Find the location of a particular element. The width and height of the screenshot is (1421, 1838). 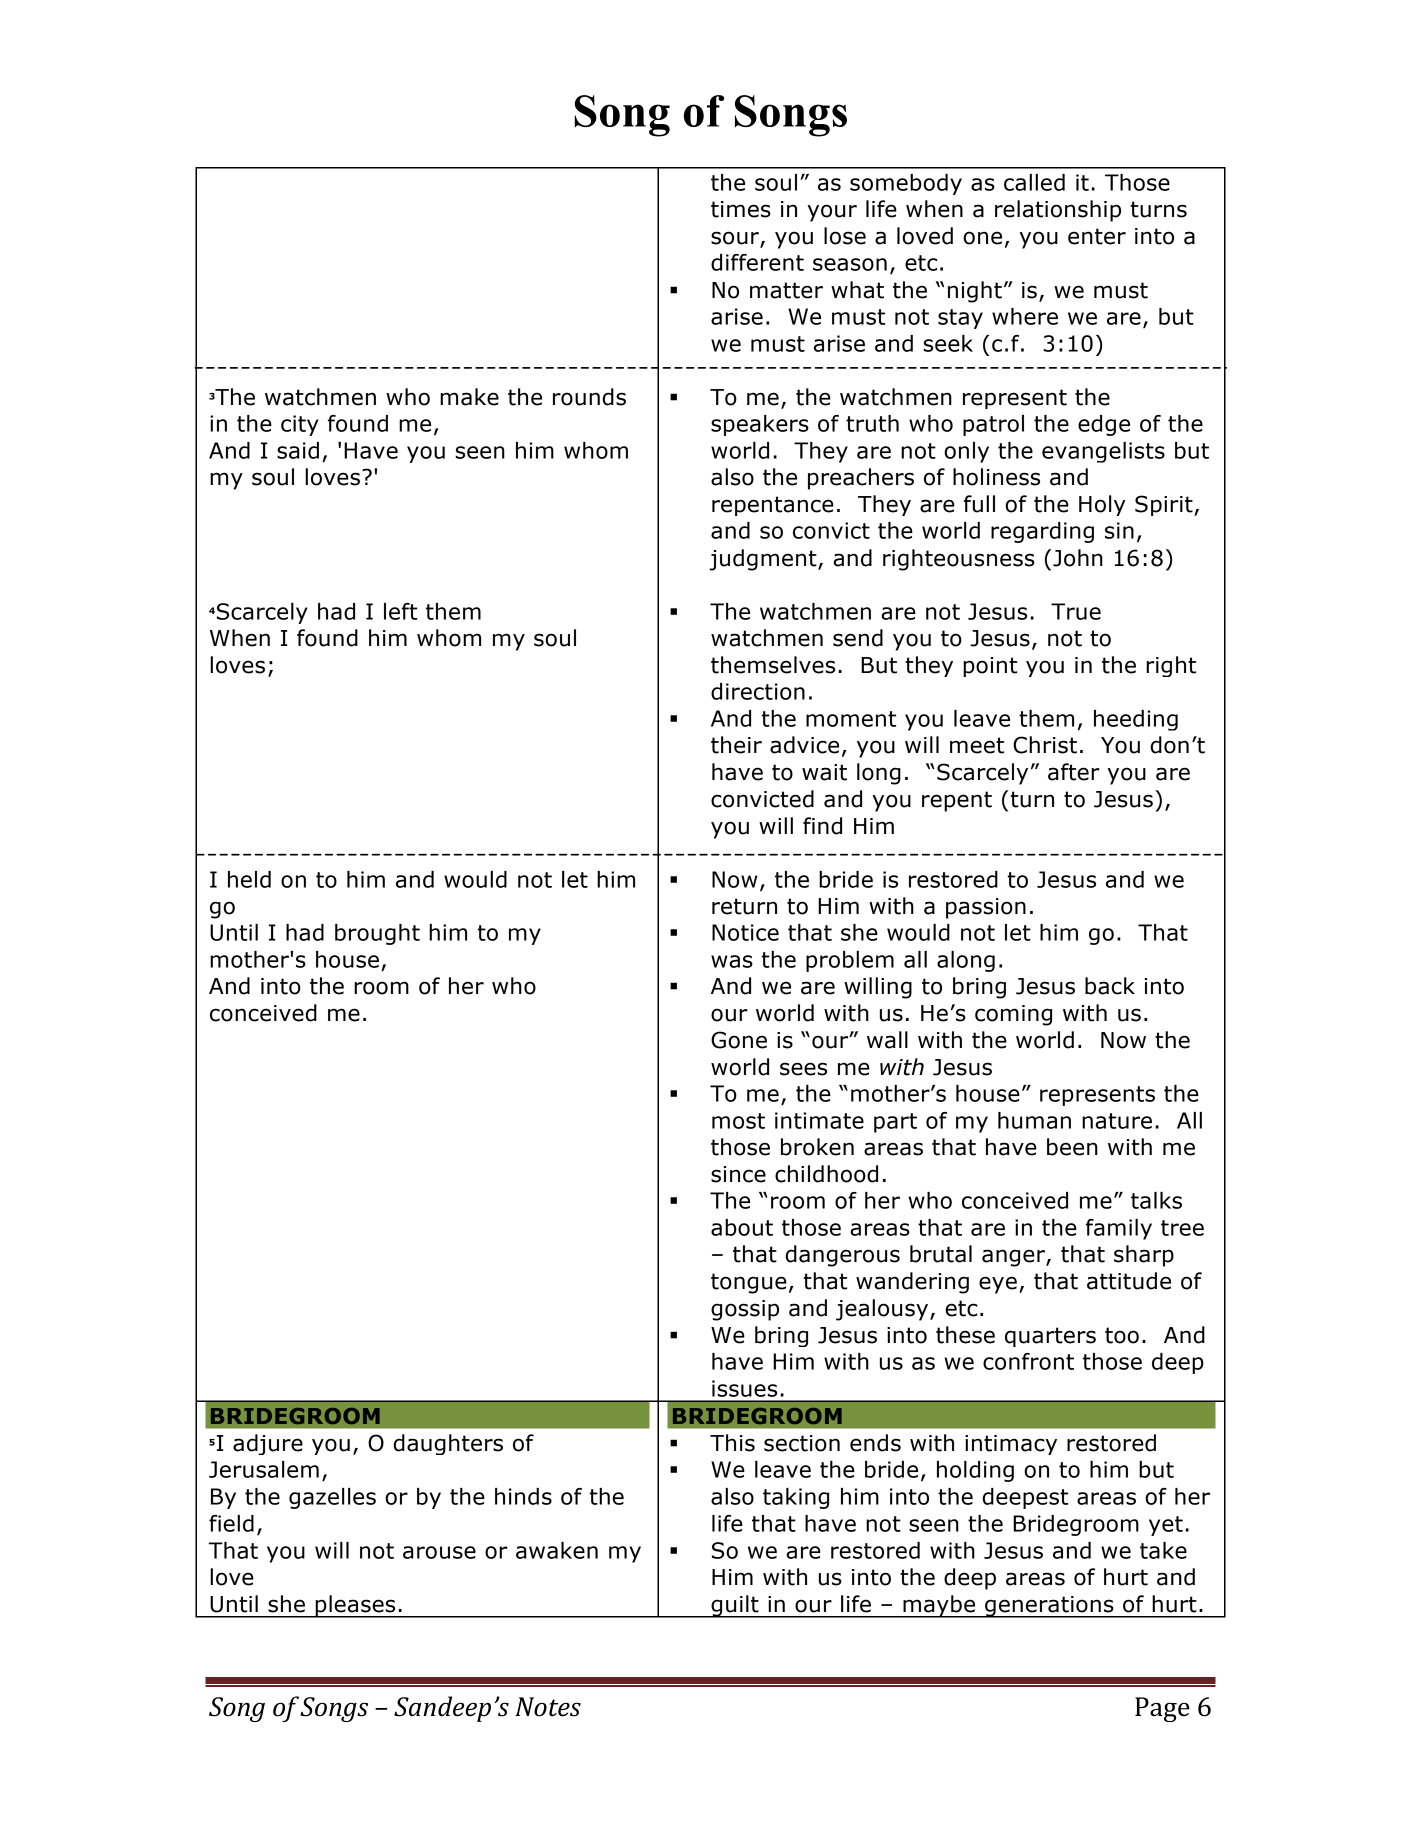

brought is located at coordinates (377, 934).
